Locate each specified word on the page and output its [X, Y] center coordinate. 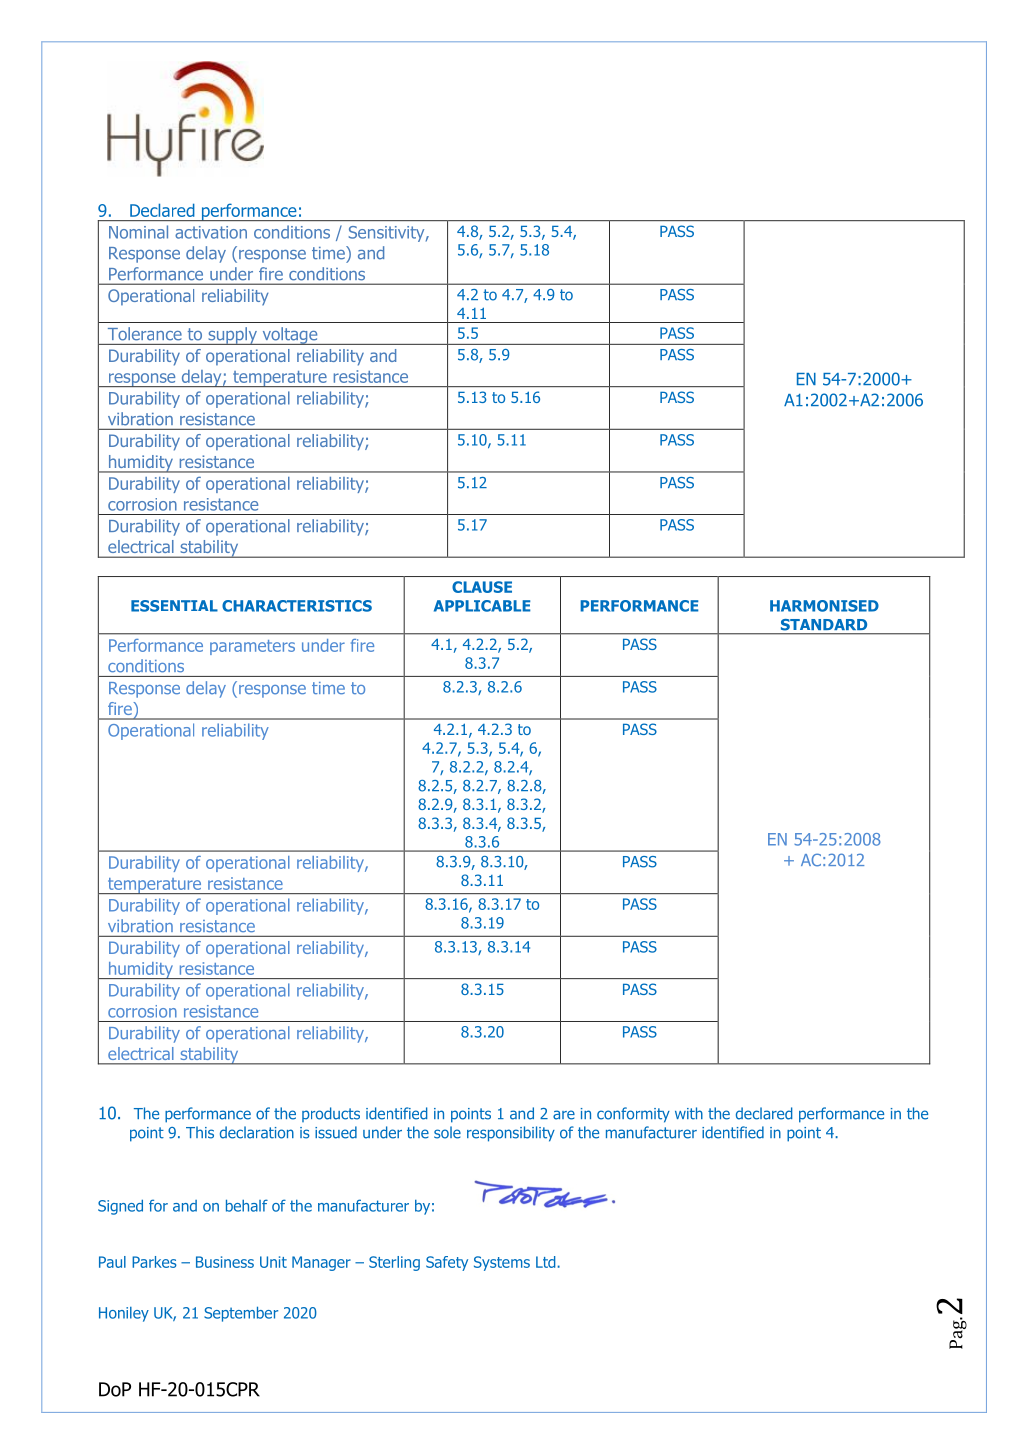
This [200, 1132]
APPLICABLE [482, 606]
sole [447, 1132]
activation [211, 232]
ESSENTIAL [174, 606]
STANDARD [824, 624]
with [689, 1113]
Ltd [547, 1262]
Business [225, 1262]
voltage [290, 336]
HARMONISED [824, 606]
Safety [447, 1263]
